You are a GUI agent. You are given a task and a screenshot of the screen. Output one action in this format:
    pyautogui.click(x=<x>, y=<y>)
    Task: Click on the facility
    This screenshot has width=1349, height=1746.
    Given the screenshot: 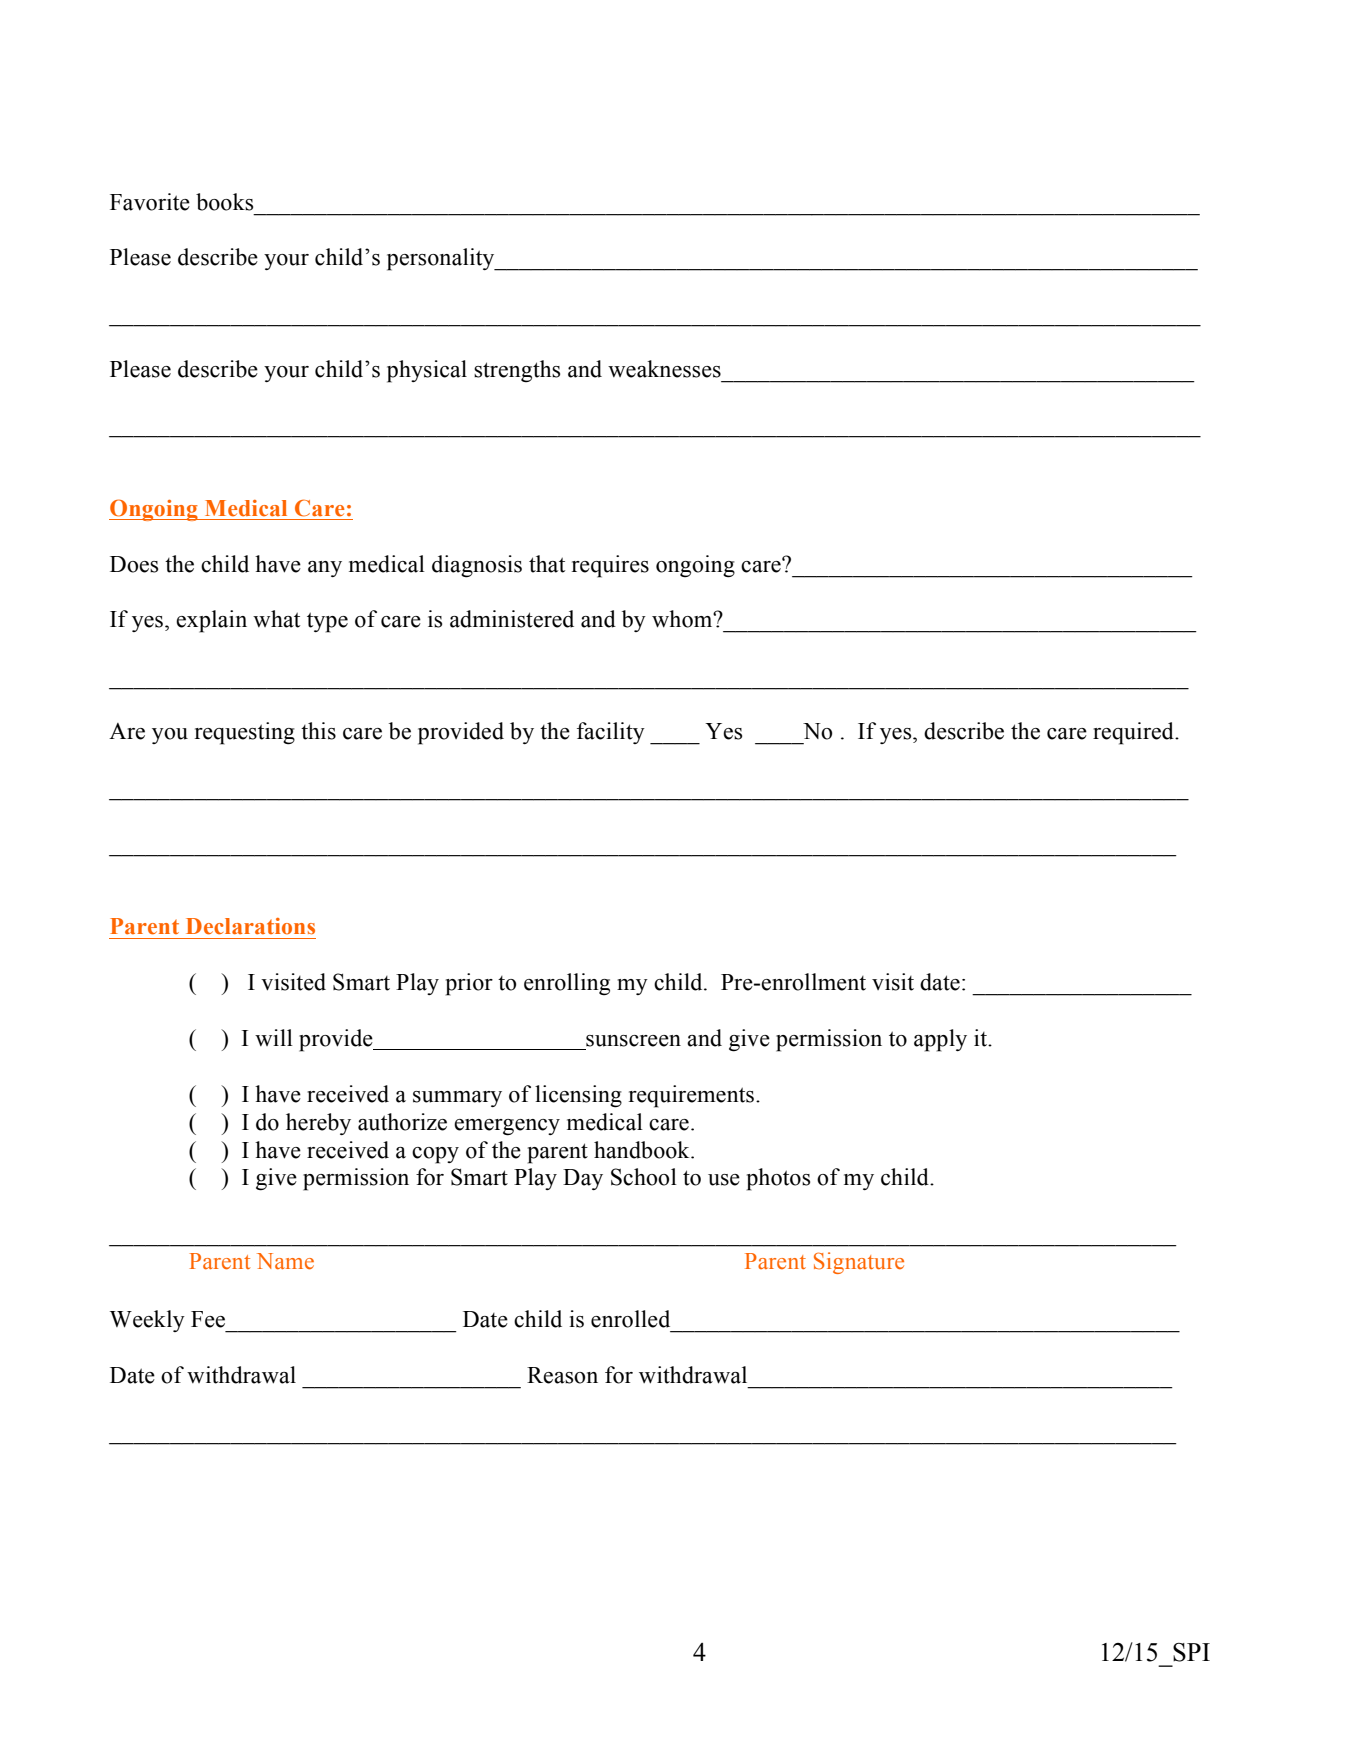 What is the action you would take?
    pyautogui.click(x=611, y=733)
